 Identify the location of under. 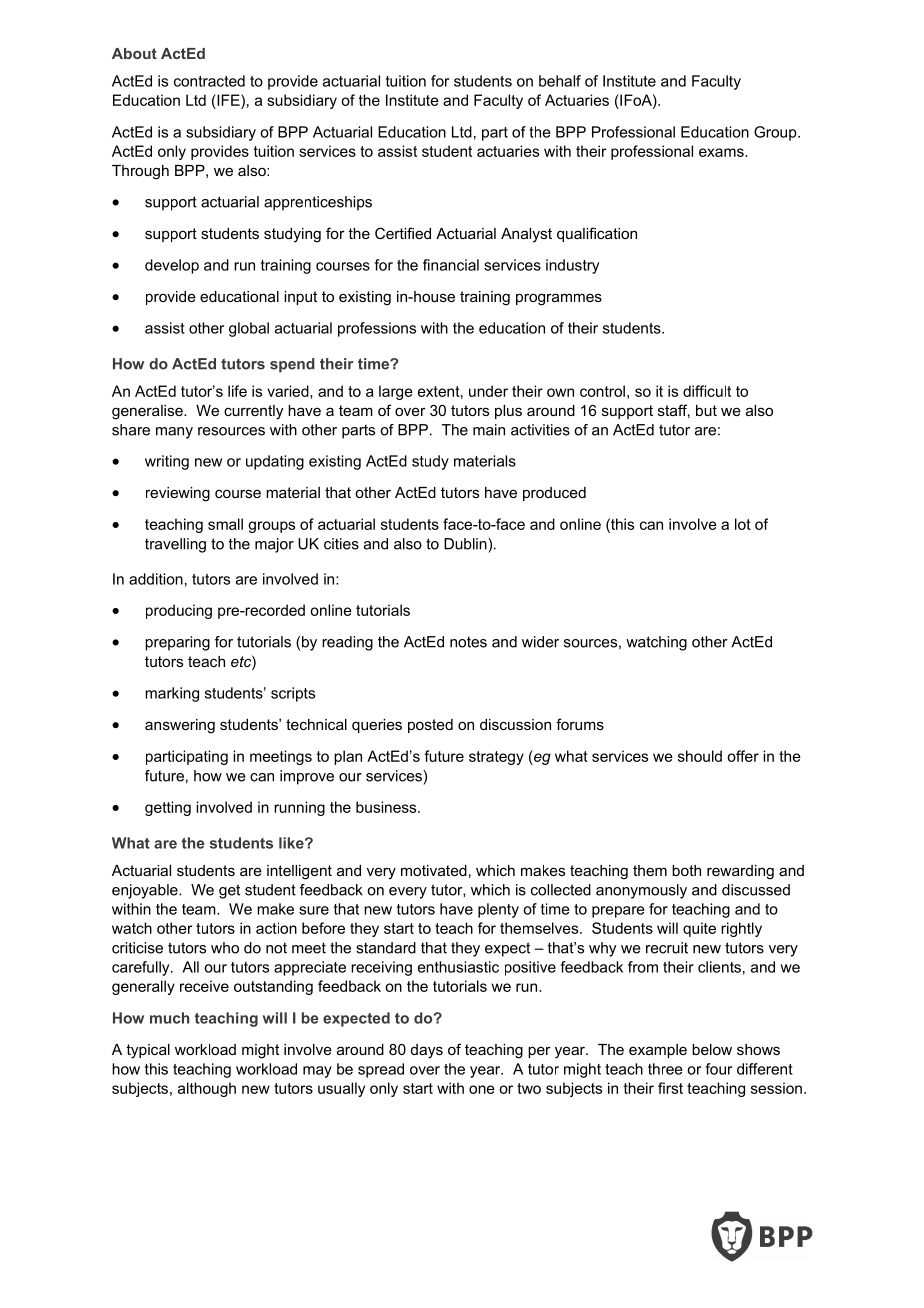
(488, 391).
